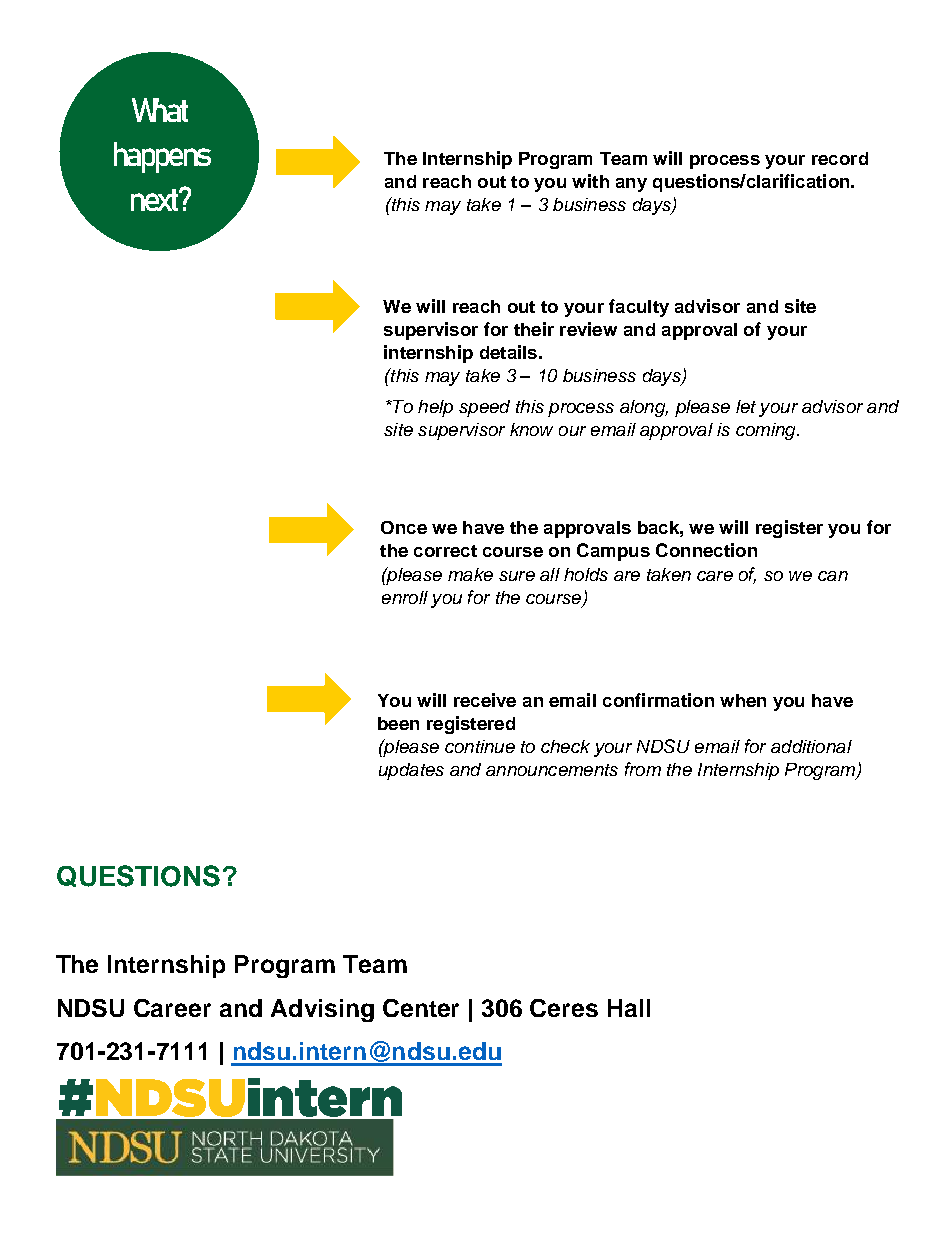 The height and width of the page is (1233, 952). Describe the element at coordinates (517, 576) in the page. I see `sure` at that location.
